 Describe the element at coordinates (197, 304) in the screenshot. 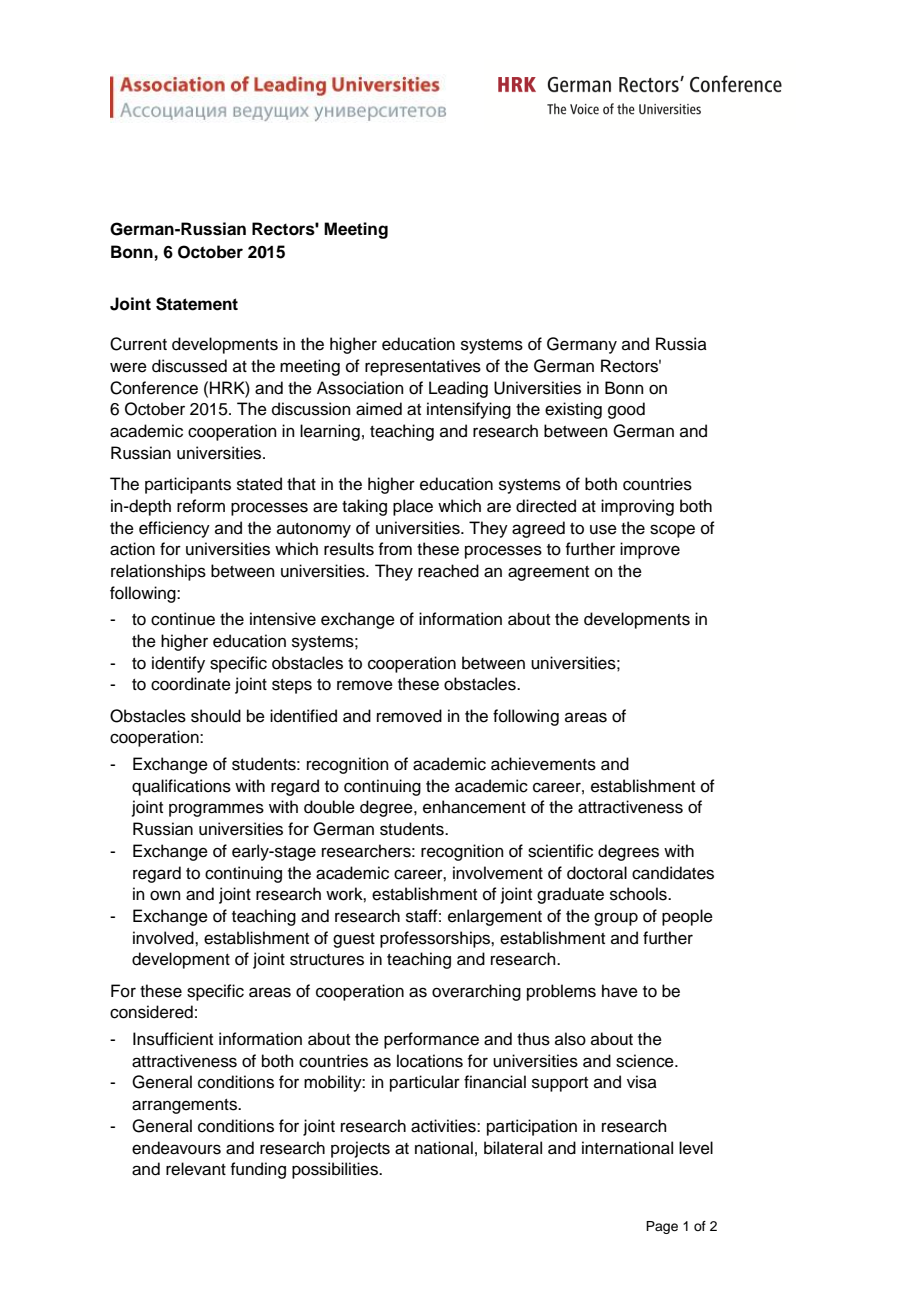

I see `Statement` at that location.
